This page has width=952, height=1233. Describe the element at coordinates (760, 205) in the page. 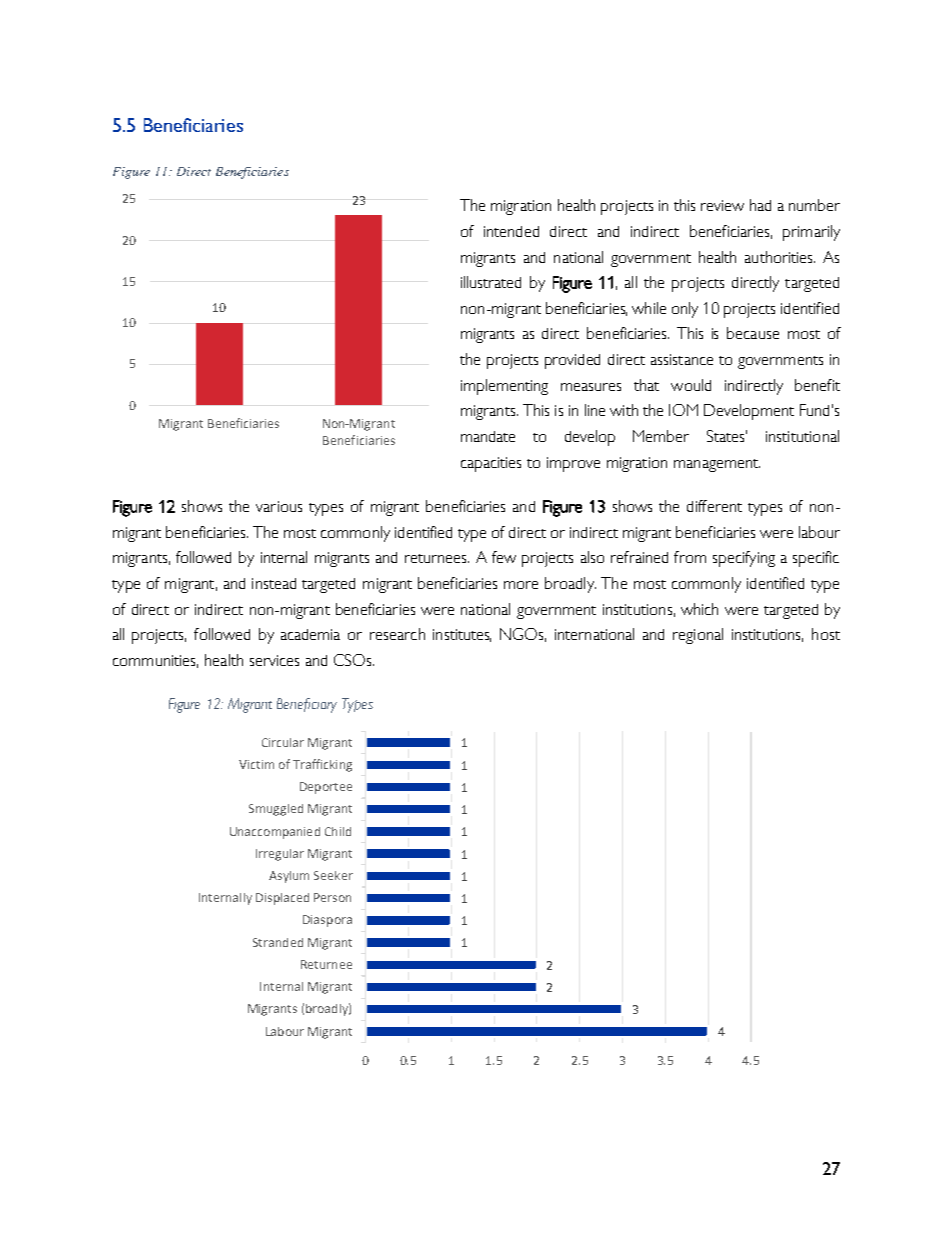

I see `had` at that location.
